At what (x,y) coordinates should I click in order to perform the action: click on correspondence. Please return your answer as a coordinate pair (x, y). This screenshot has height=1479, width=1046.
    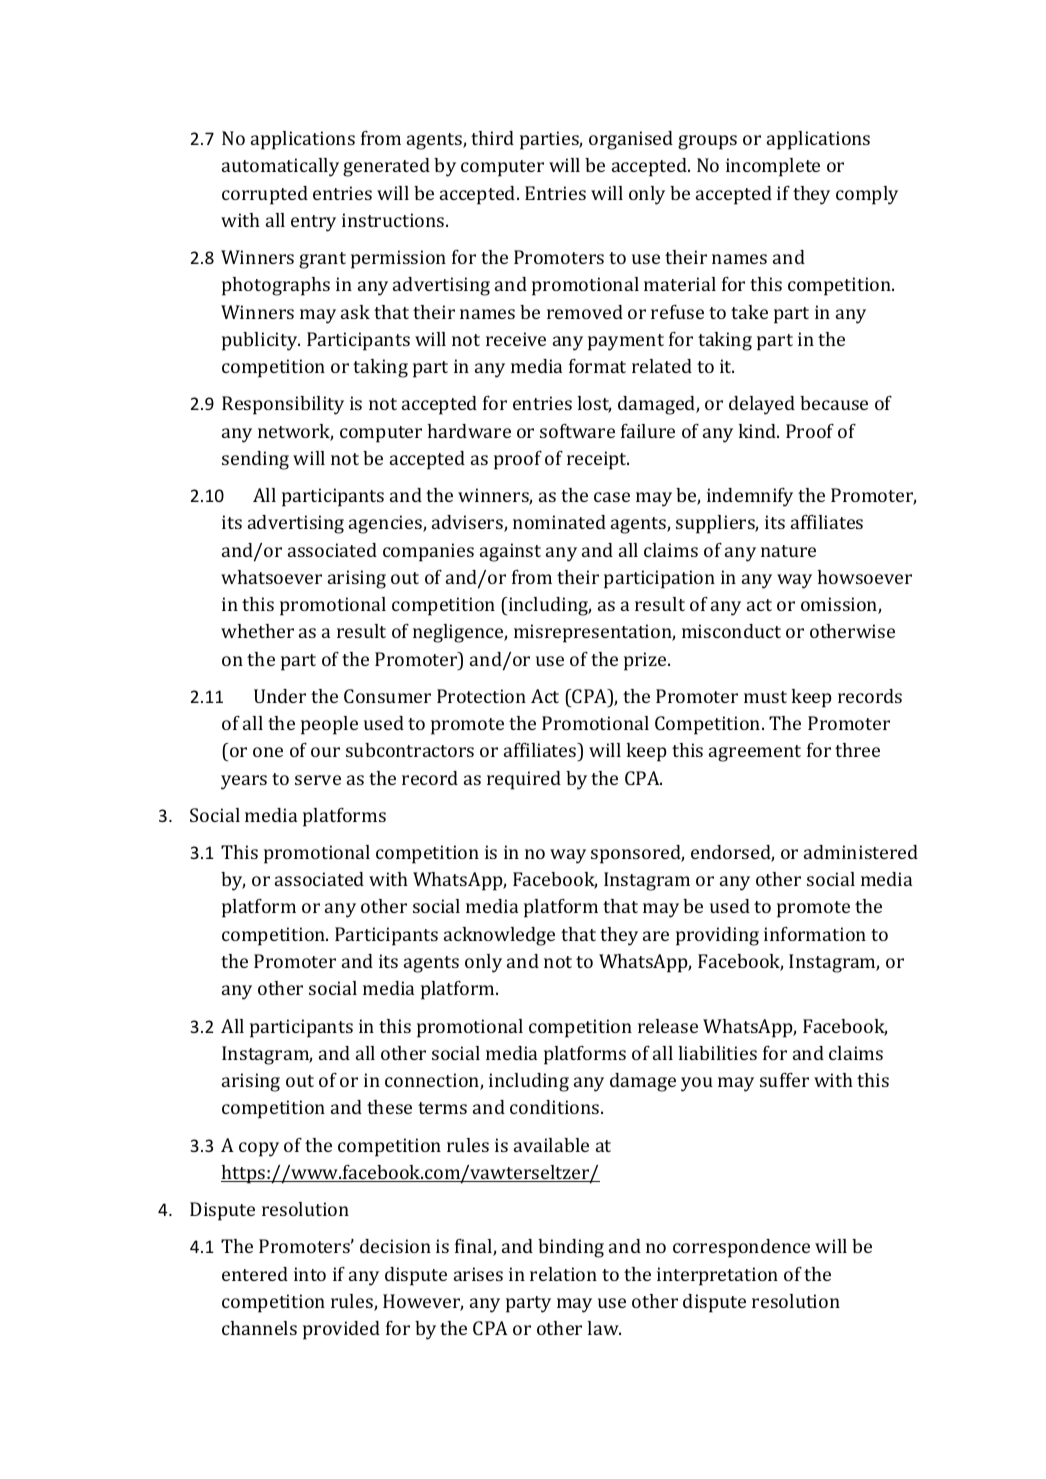
    Looking at the image, I should click on (741, 1248).
